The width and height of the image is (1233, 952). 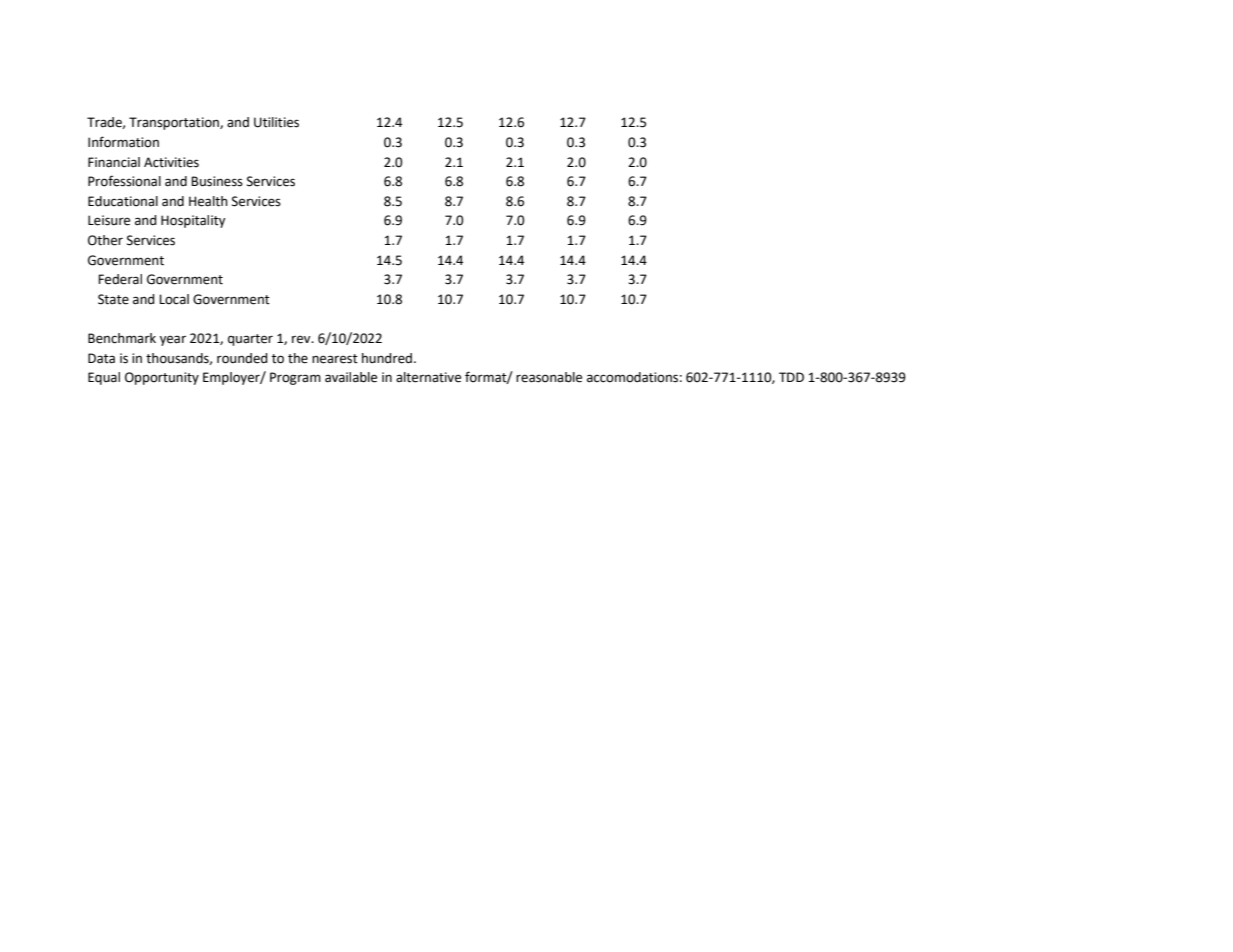 What do you see at coordinates (162, 378) in the image?
I see `Opportunity` at bounding box center [162, 378].
